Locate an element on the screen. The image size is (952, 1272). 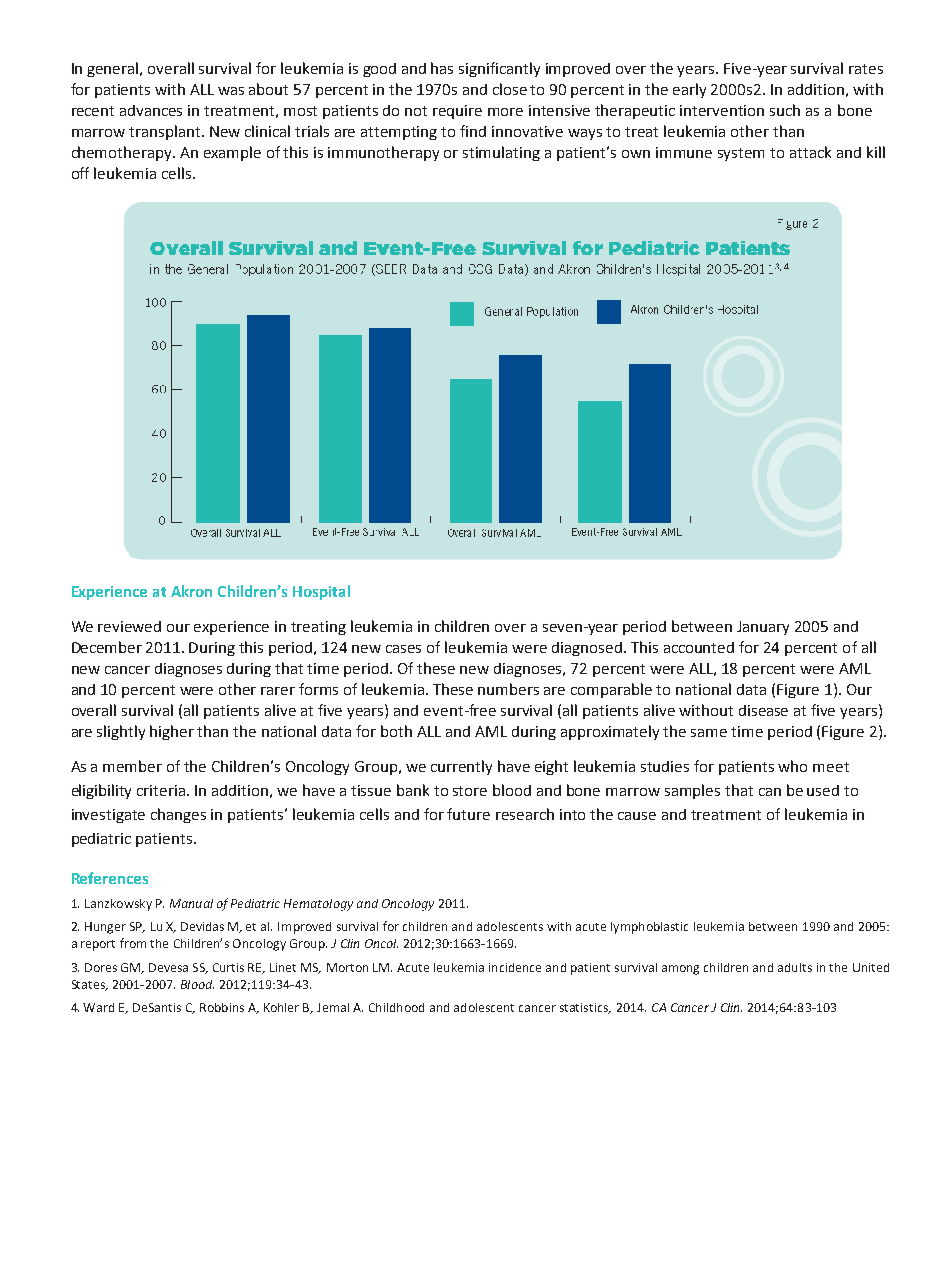
such is located at coordinates (785, 110).
